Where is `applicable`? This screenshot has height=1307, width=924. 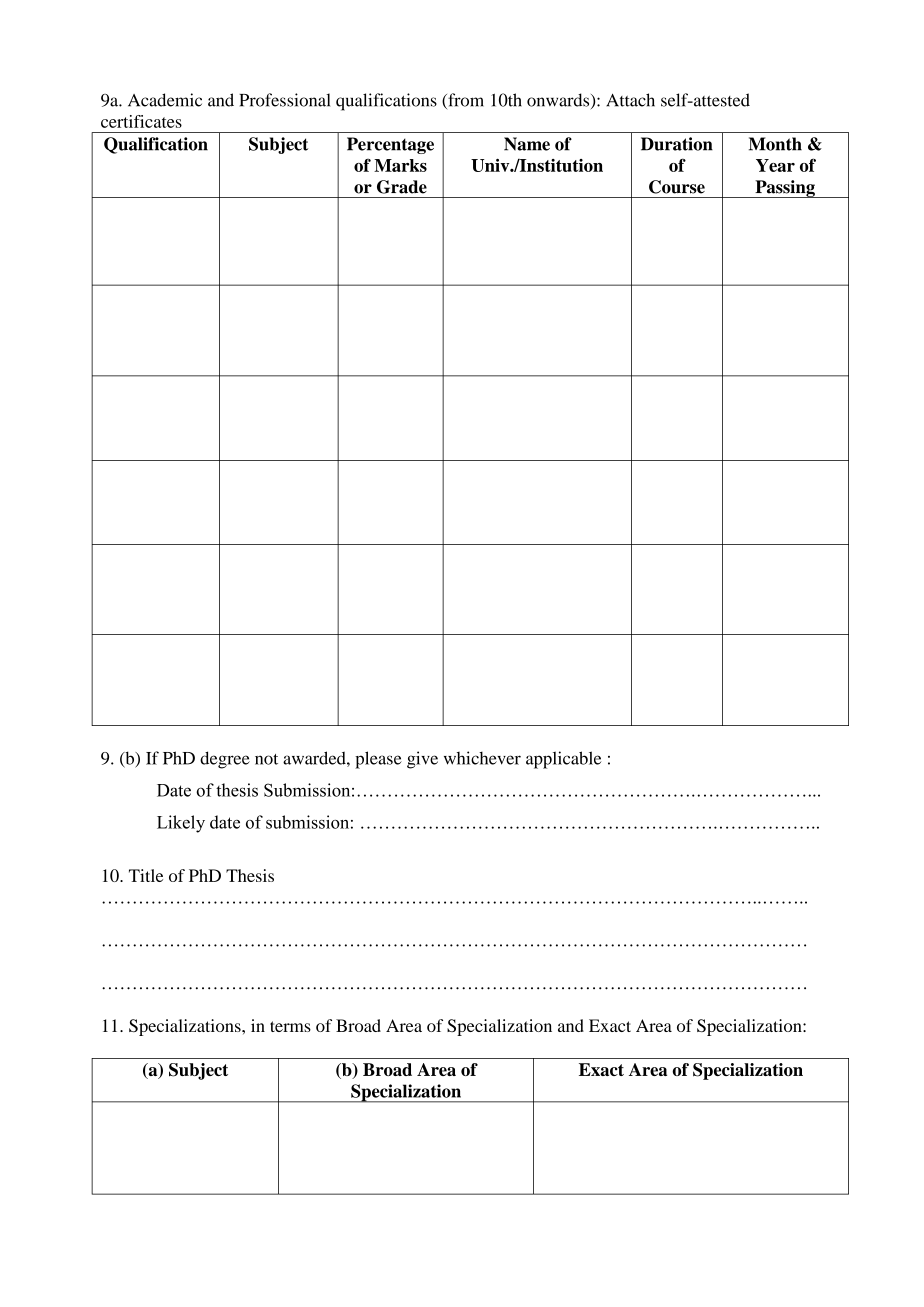
applicable is located at coordinates (563, 760).
